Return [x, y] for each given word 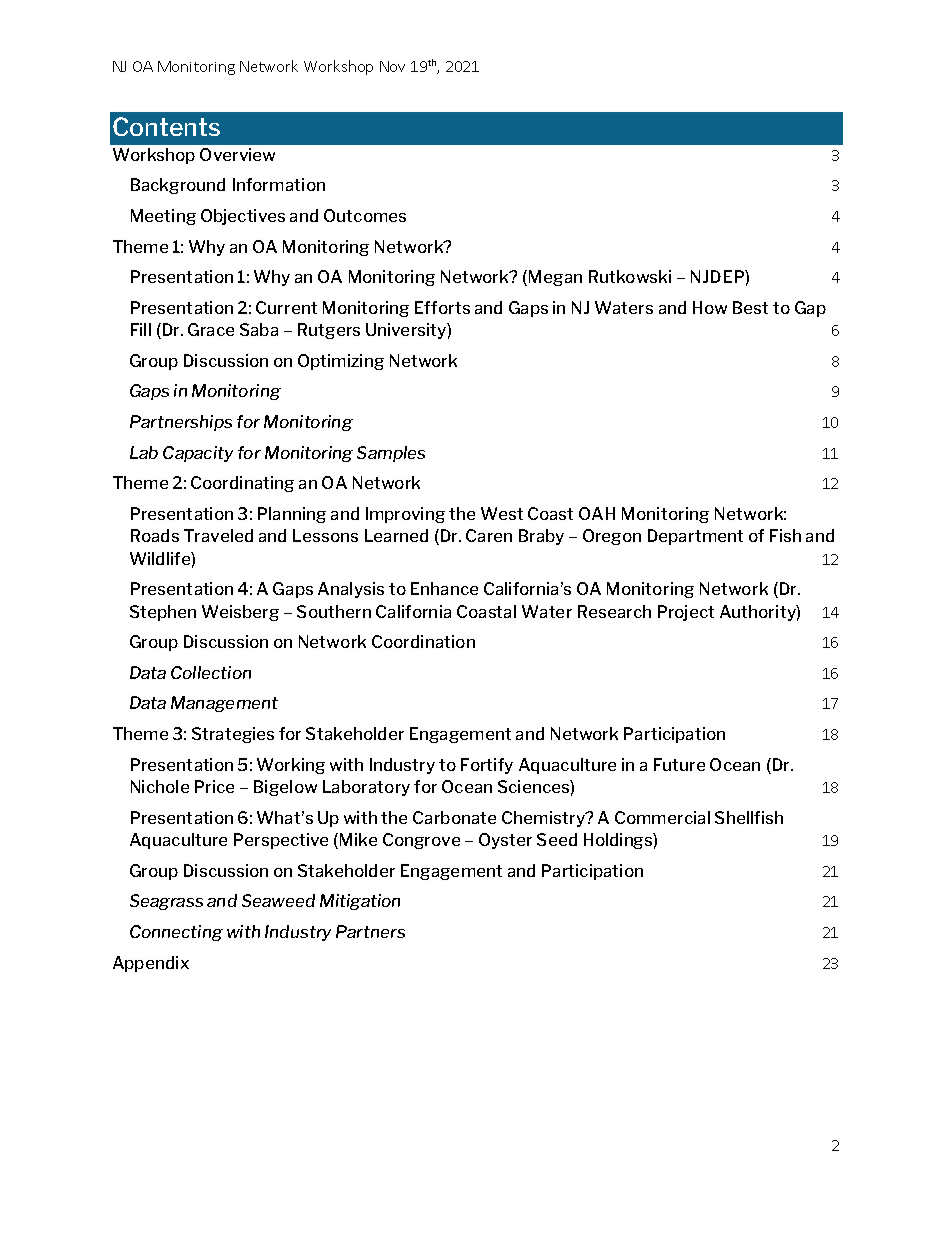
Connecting [176, 933]
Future [679, 764]
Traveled [218, 535]
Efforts [442, 307]
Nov [392, 66]
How [710, 307]
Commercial [662, 817]
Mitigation [360, 902]
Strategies [233, 735]
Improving [405, 515]
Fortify [487, 766]
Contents [166, 126]
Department [695, 537]
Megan [555, 278]
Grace [211, 329]
